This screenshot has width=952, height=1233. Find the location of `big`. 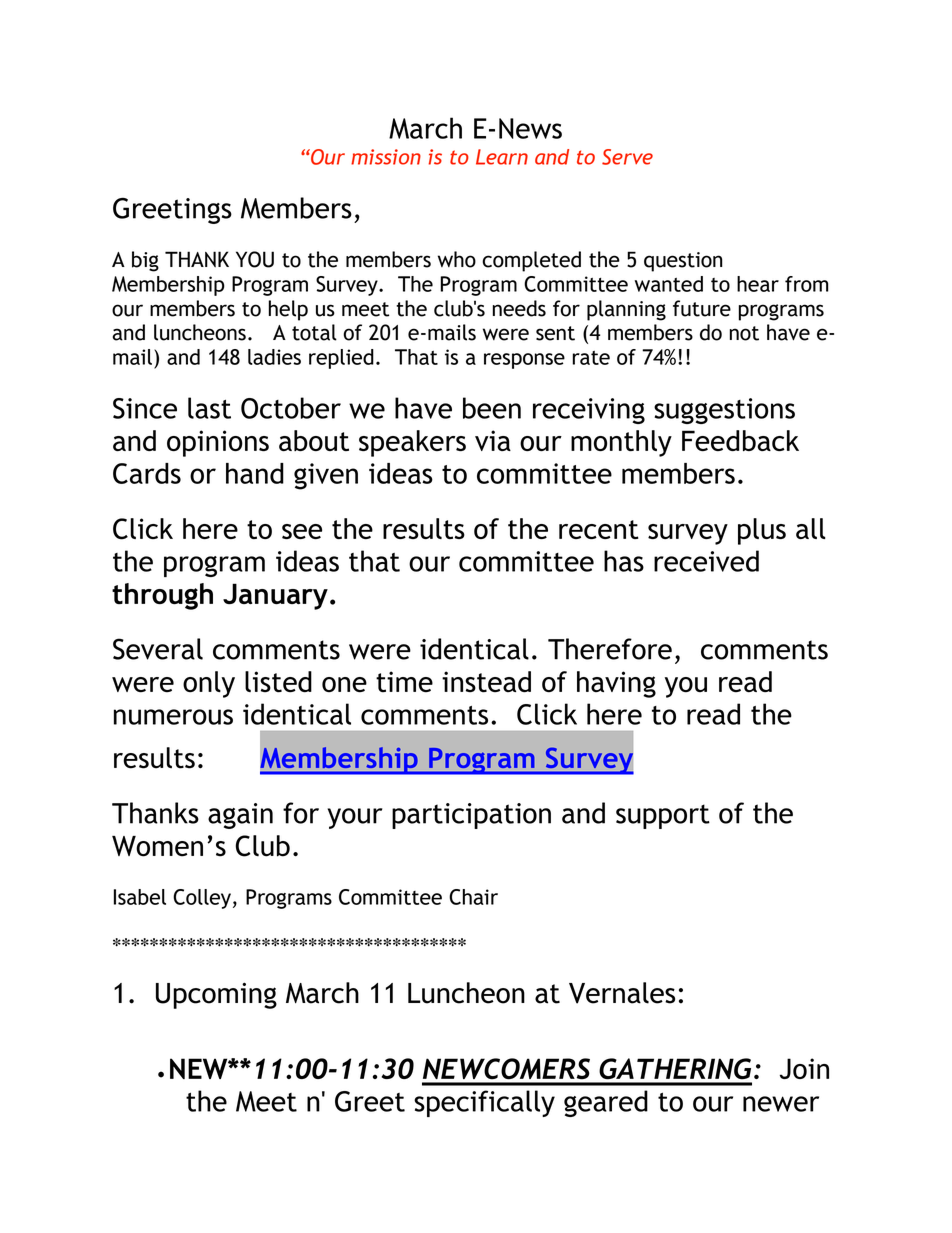

big is located at coordinates (145, 261).
